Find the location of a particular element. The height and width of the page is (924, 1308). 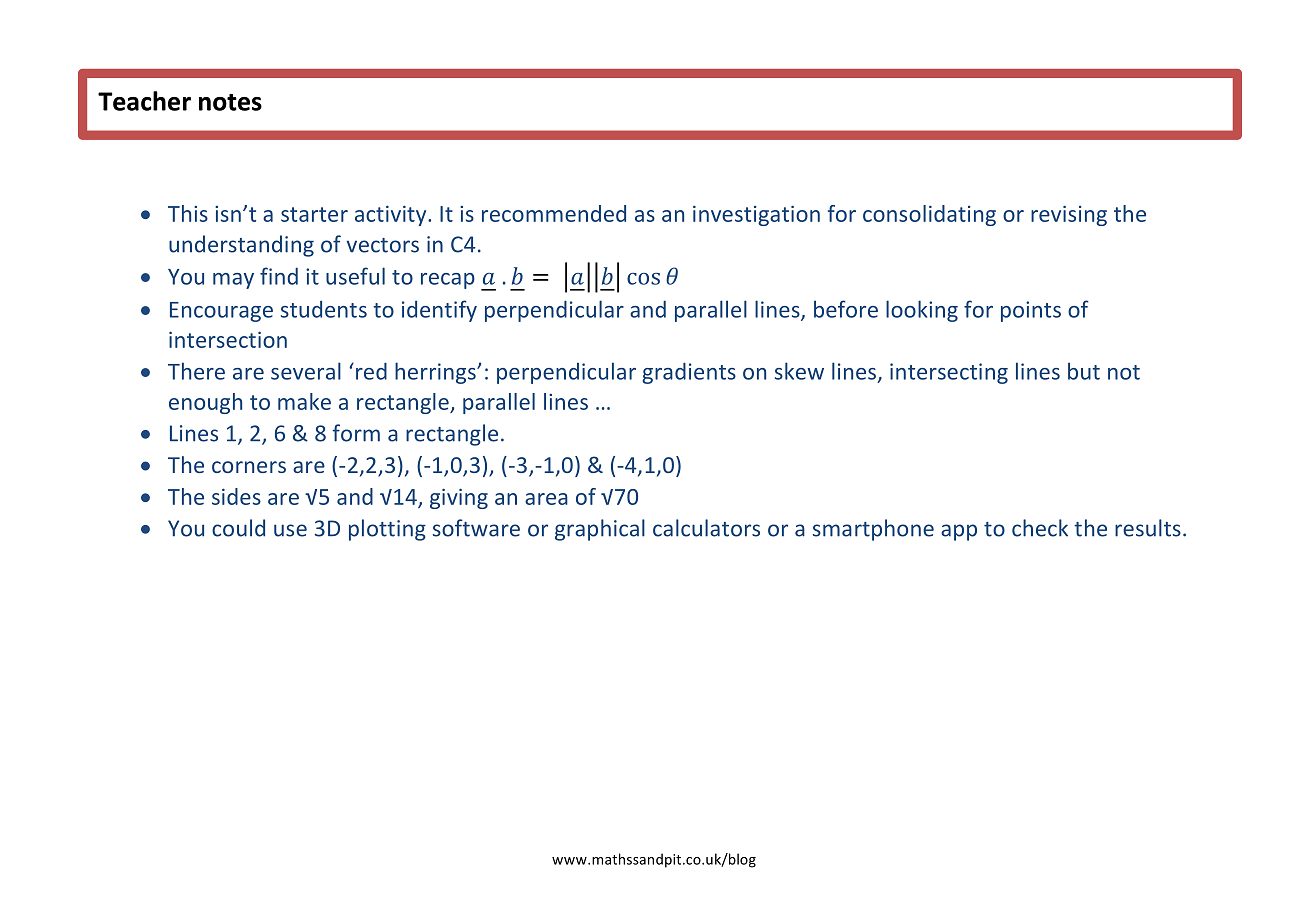

revising is located at coordinates (1069, 216).
